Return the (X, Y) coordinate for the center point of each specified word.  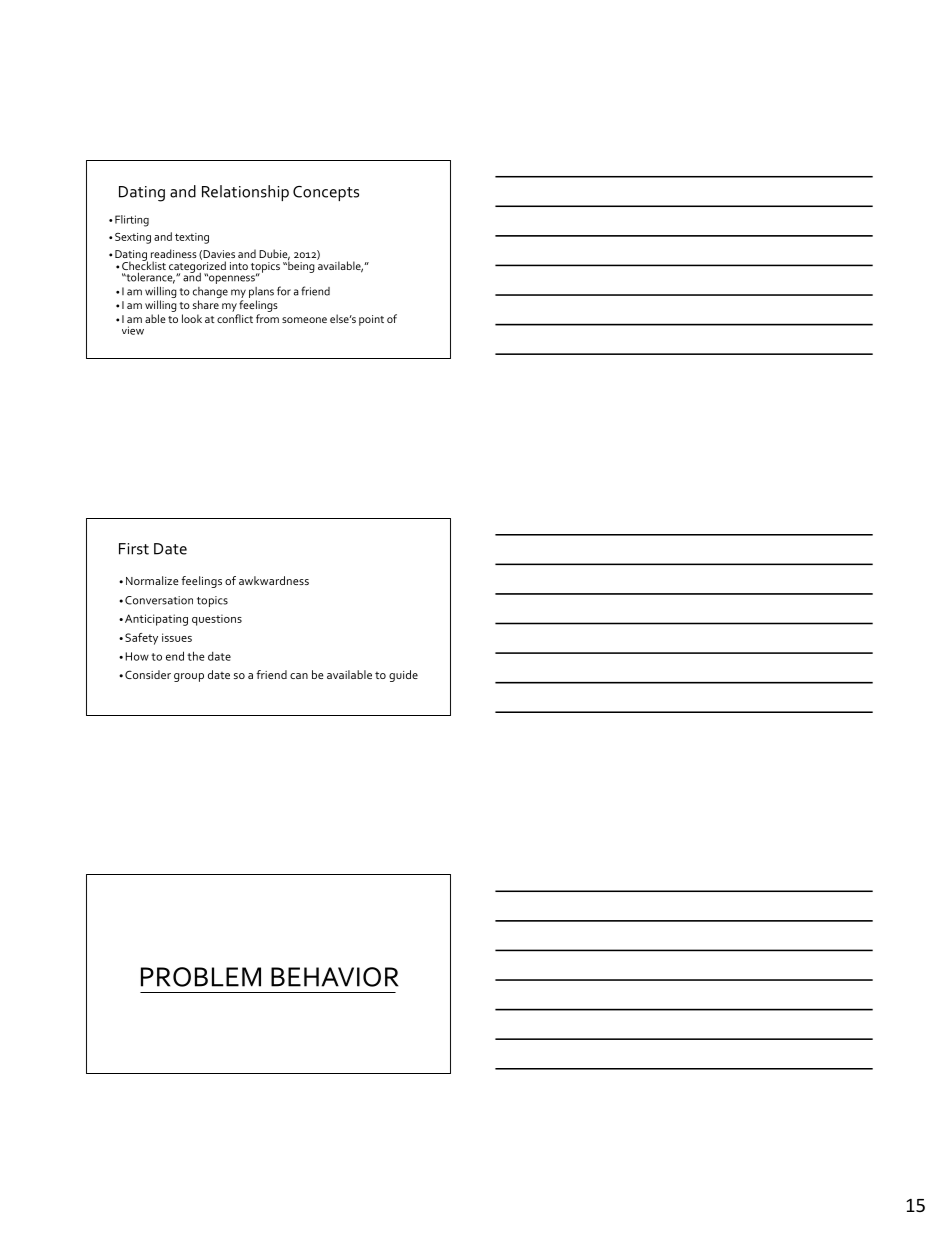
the (196, 656)
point (371, 320)
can (299, 676)
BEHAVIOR (334, 977)
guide (403, 676)
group (189, 677)
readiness (174, 253)
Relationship (245, 193)
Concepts (326, 193)
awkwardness (274, 580)
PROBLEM (201, 977)
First (134, 549)
